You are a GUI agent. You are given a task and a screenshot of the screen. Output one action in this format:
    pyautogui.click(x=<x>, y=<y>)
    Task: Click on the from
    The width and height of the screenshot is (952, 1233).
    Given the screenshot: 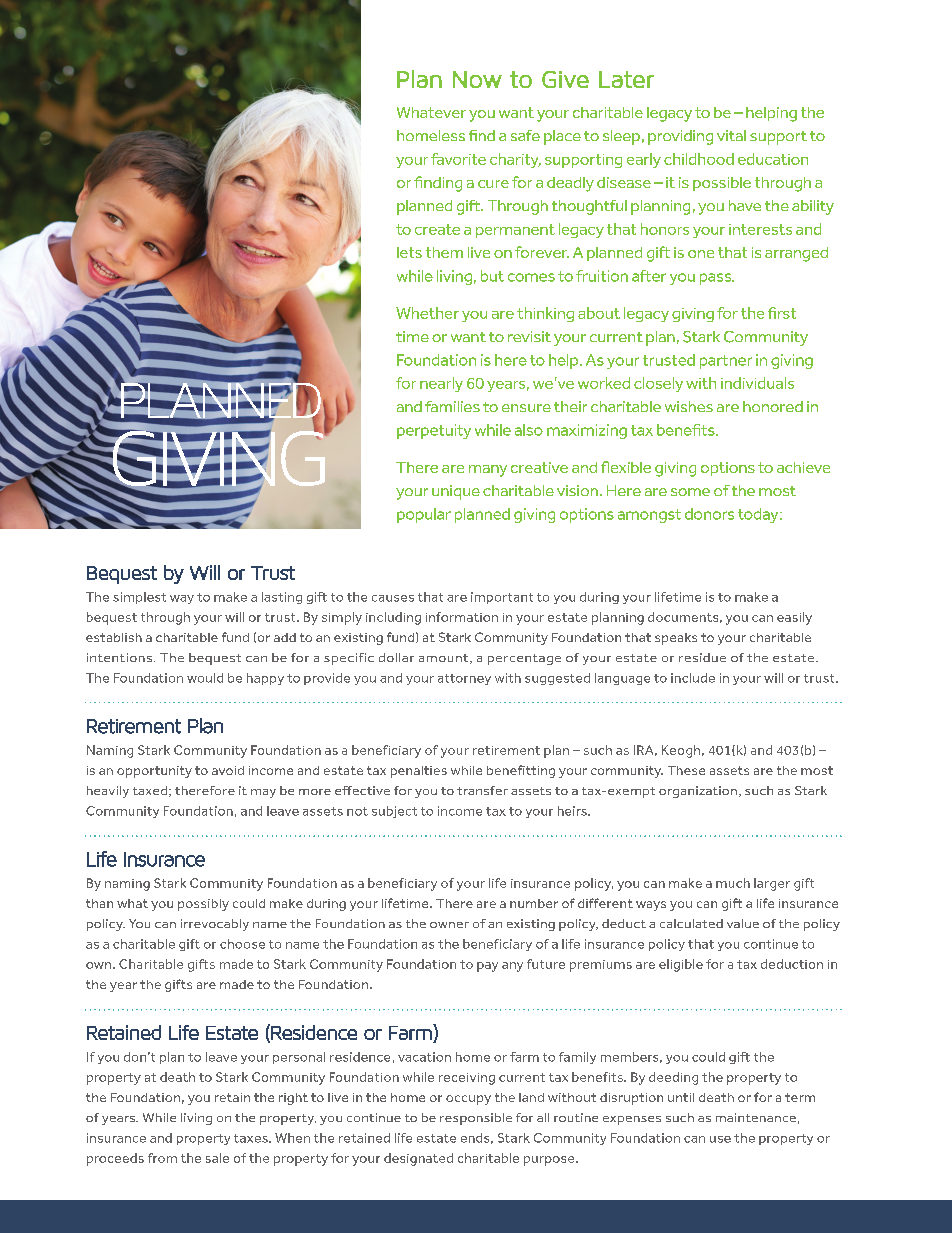 What is the action you would take?
    pyautogui.click(x=162, y=1158)
